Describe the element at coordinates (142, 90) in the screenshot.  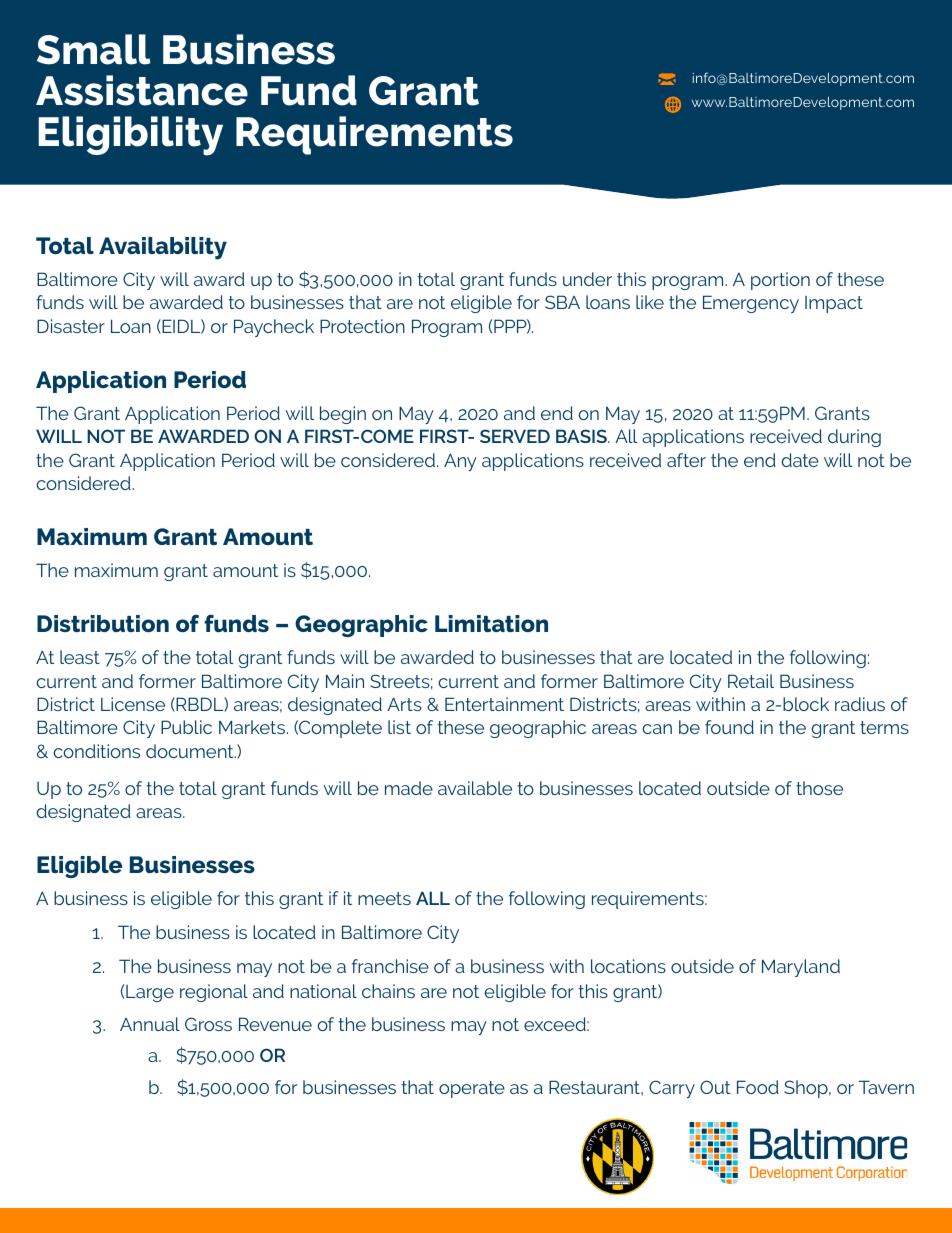
I see `Assistance` at that location.
